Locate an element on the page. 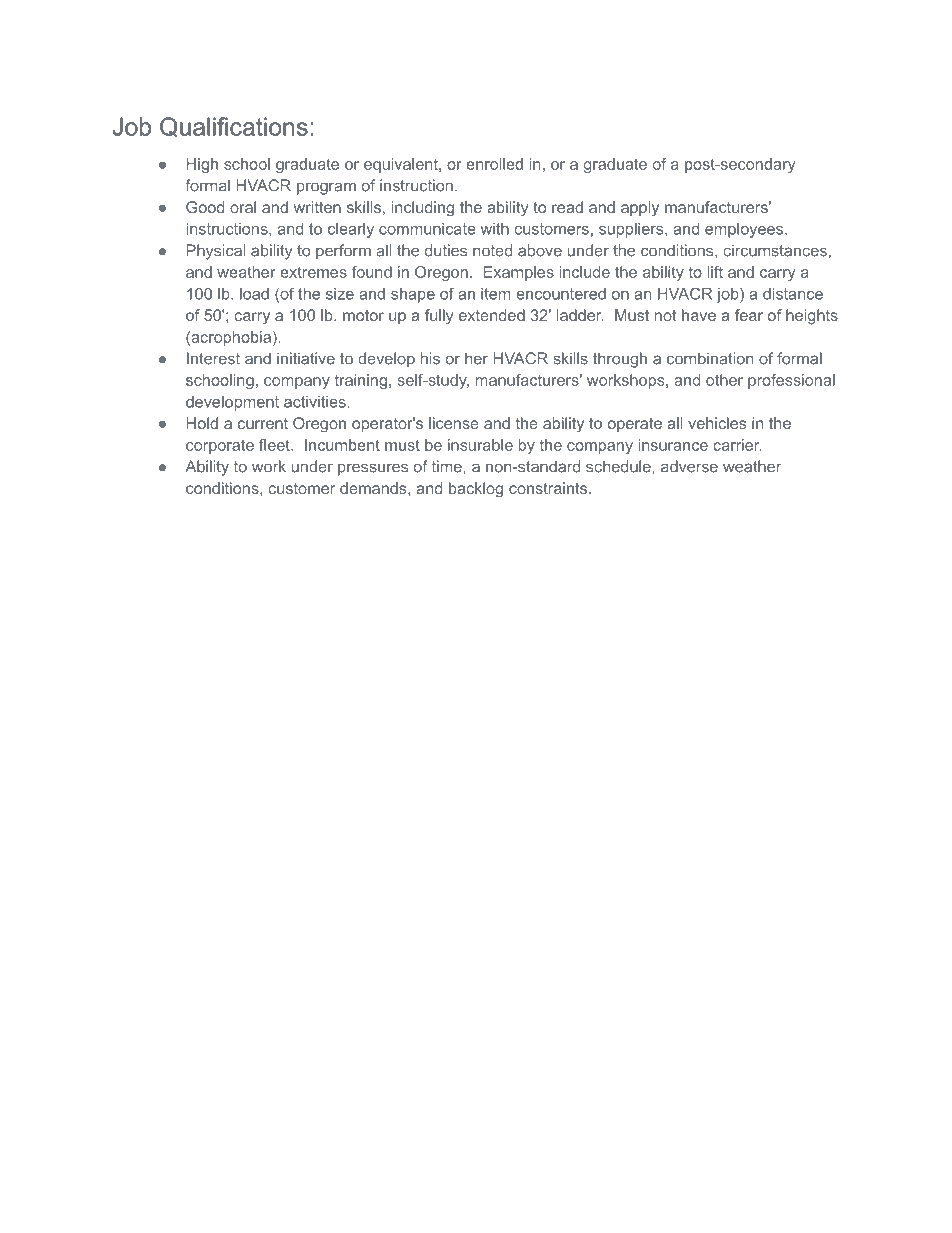 This image has width=952, height=1233. Physical is located at coordinates (216, 252).
